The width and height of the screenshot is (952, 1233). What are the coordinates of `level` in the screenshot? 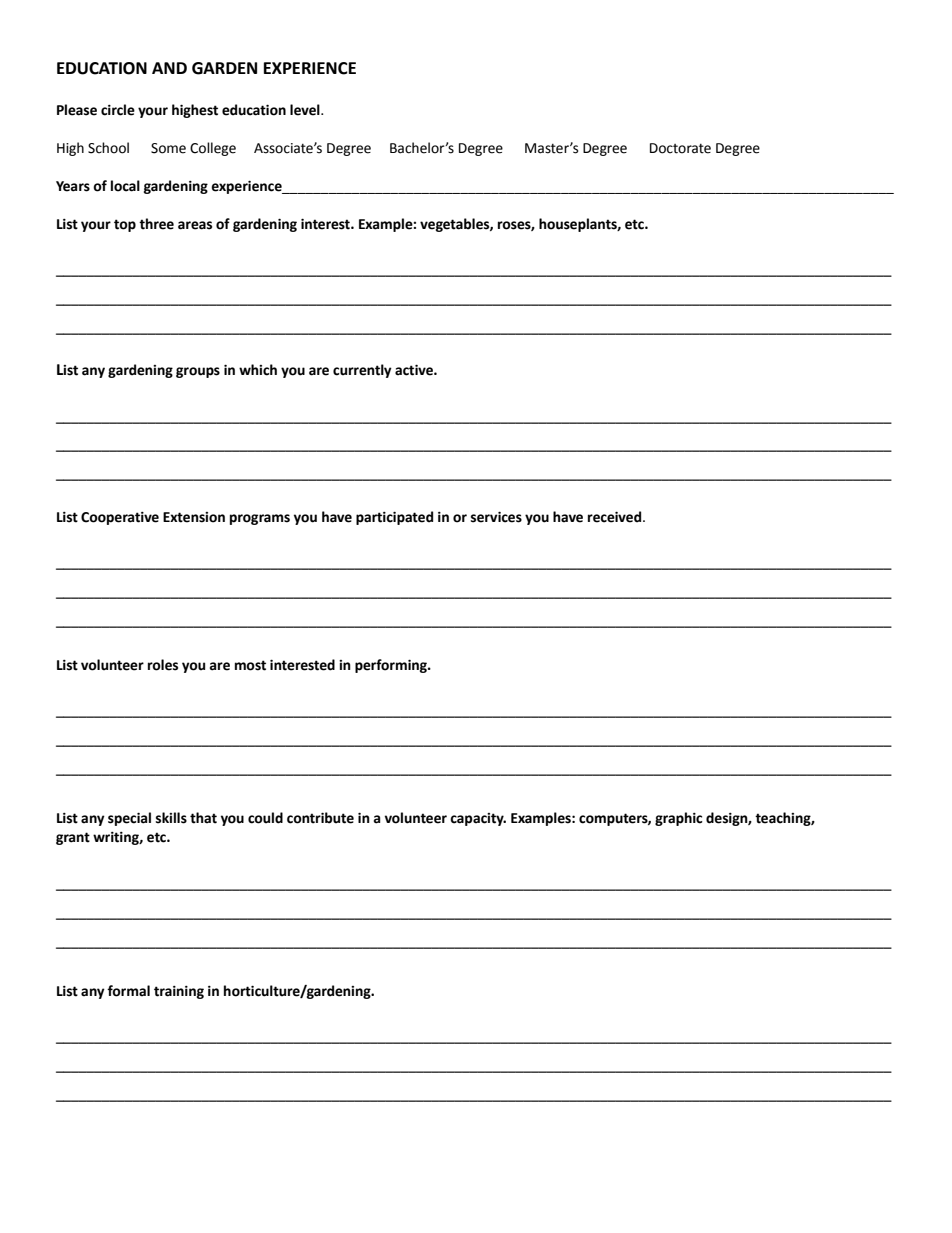 It's located at (306, 110).
